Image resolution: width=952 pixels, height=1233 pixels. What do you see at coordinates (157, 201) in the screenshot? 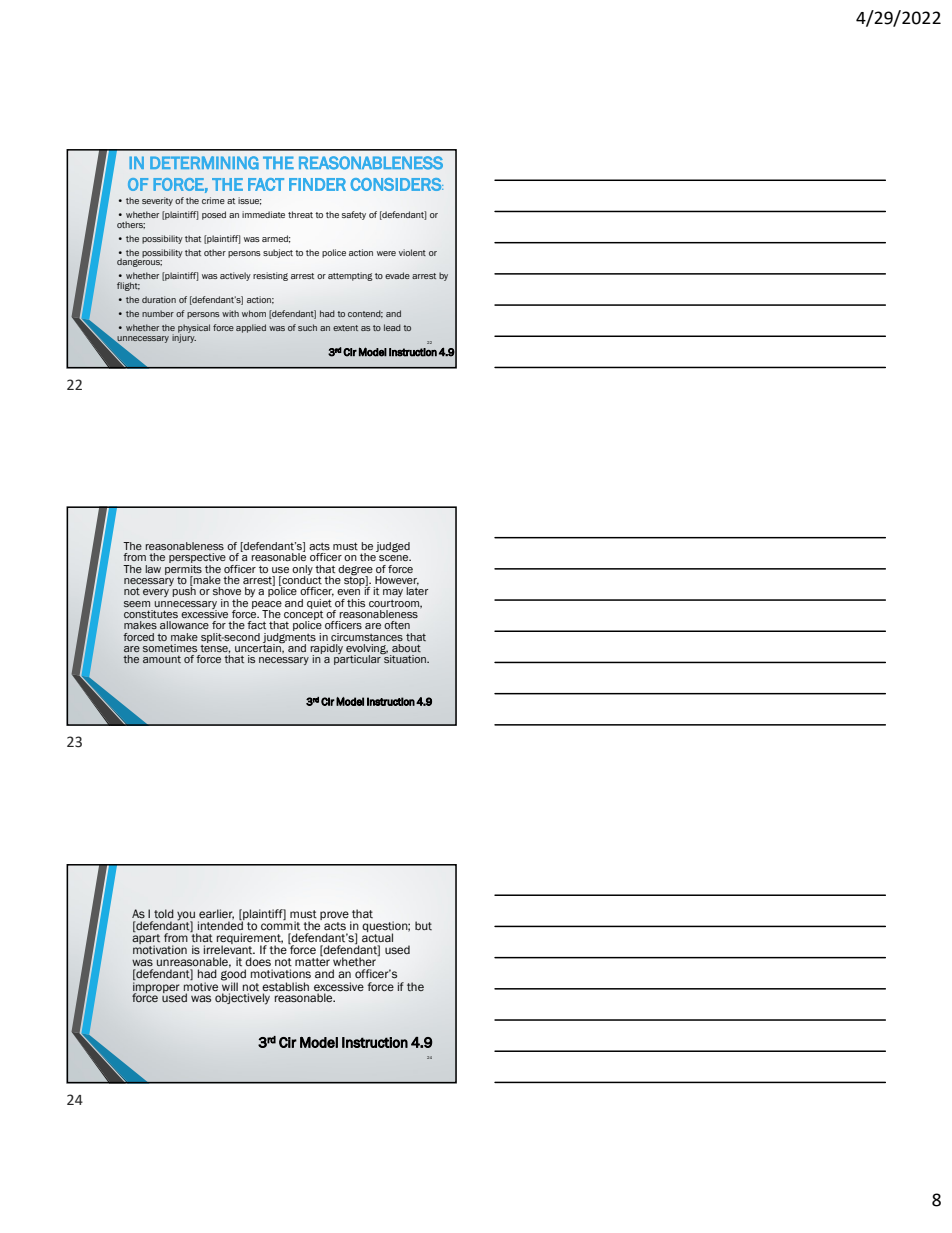
I see `severity` at bounding box center [157, 201].
